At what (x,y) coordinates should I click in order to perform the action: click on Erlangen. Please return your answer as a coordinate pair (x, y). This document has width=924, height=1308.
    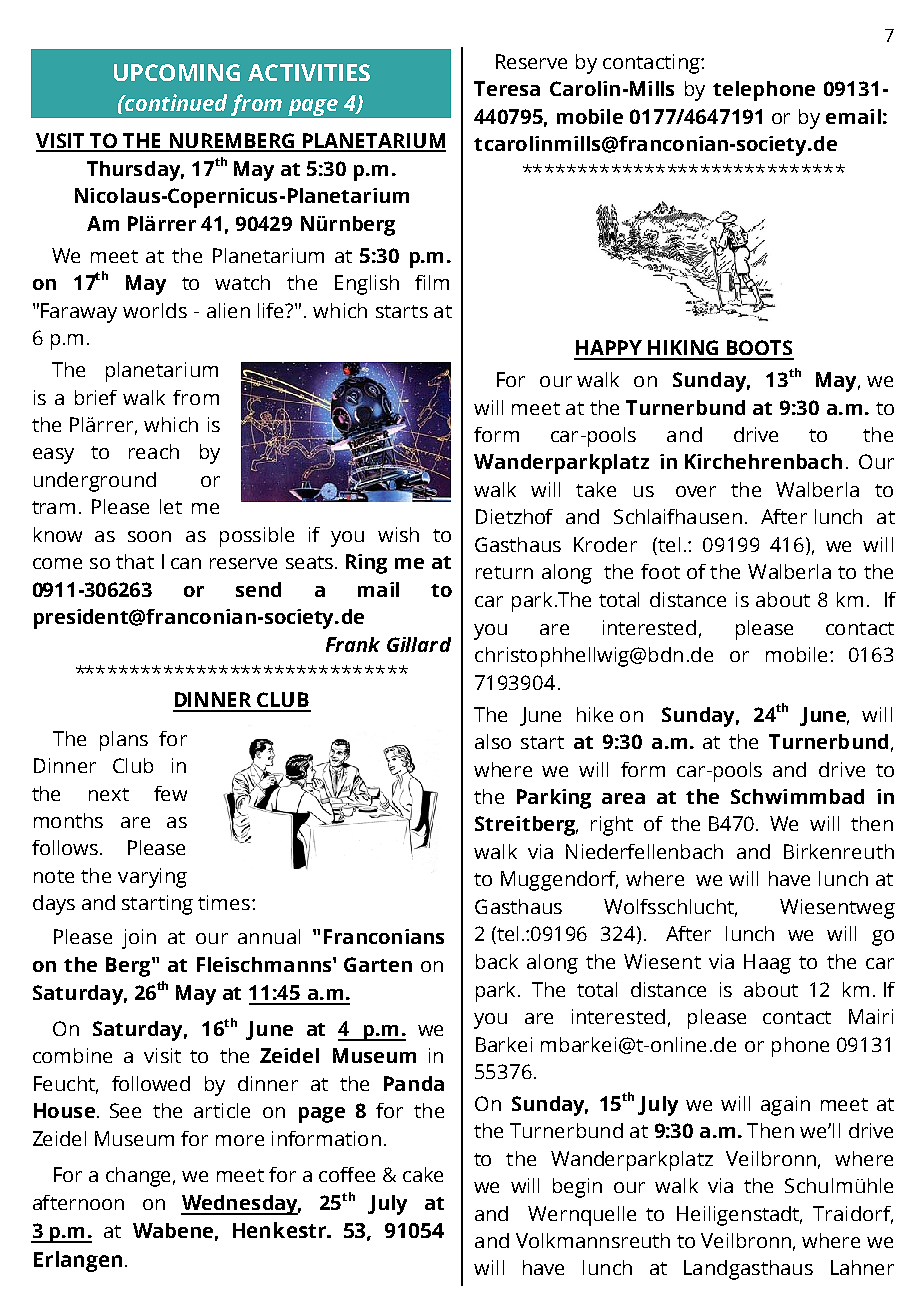
    Looking at the image, I should click on (78, 1261).
